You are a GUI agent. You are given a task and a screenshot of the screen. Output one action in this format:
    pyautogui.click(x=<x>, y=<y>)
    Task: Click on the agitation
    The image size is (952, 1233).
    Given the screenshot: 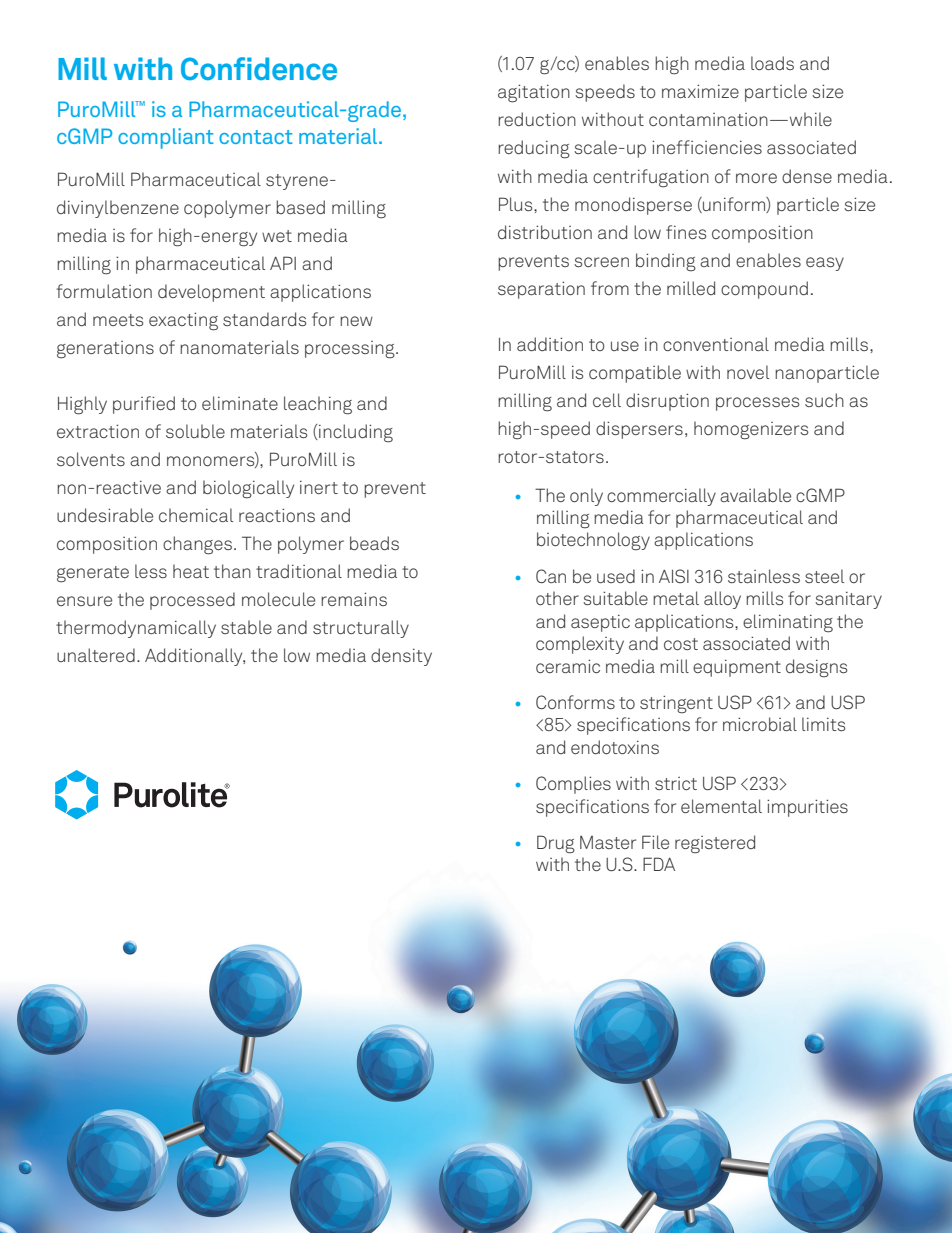 What is the action you would take?
    pyautogui.click(x=534, y=93)
